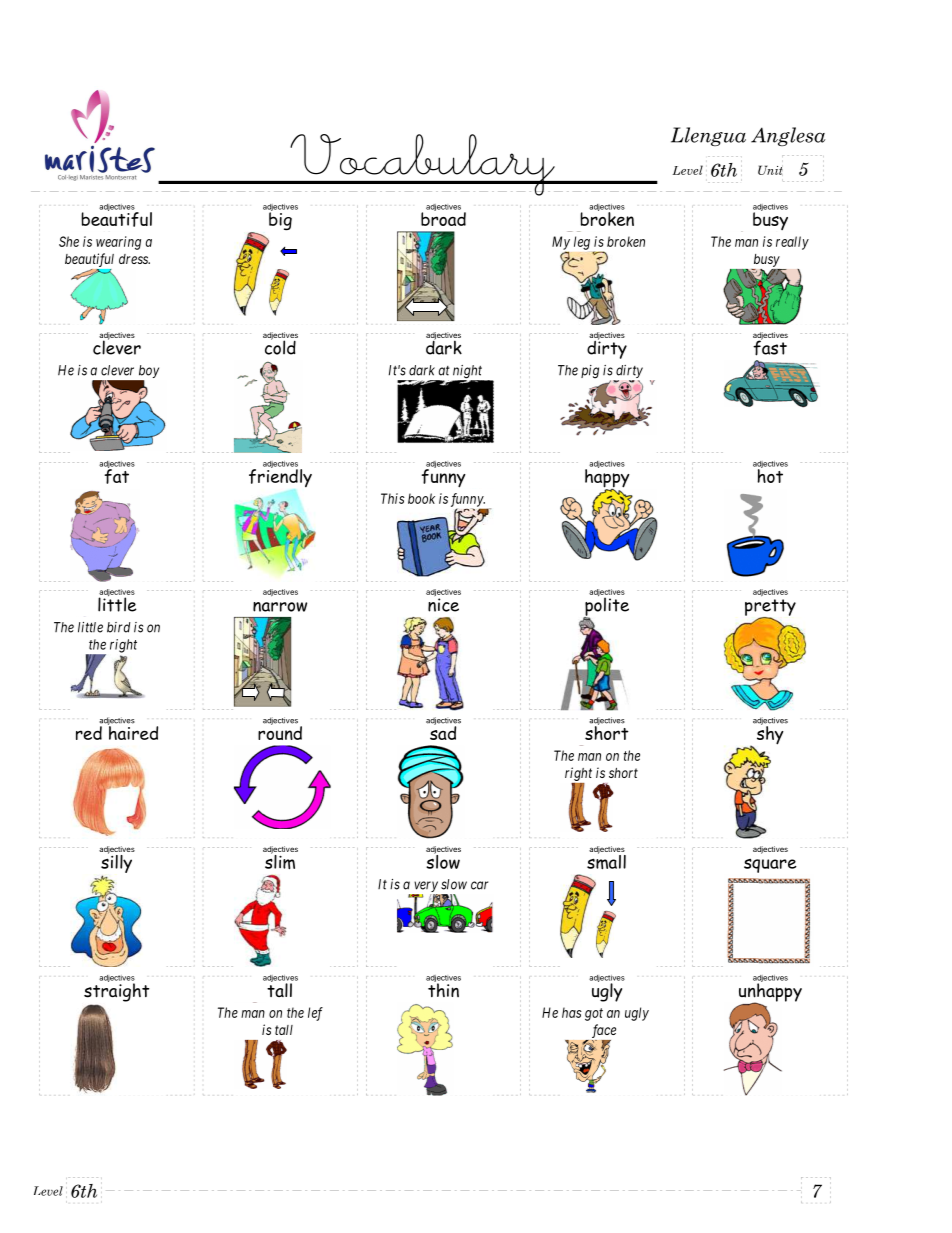  I want to click on friendly, so click(280, 477).
